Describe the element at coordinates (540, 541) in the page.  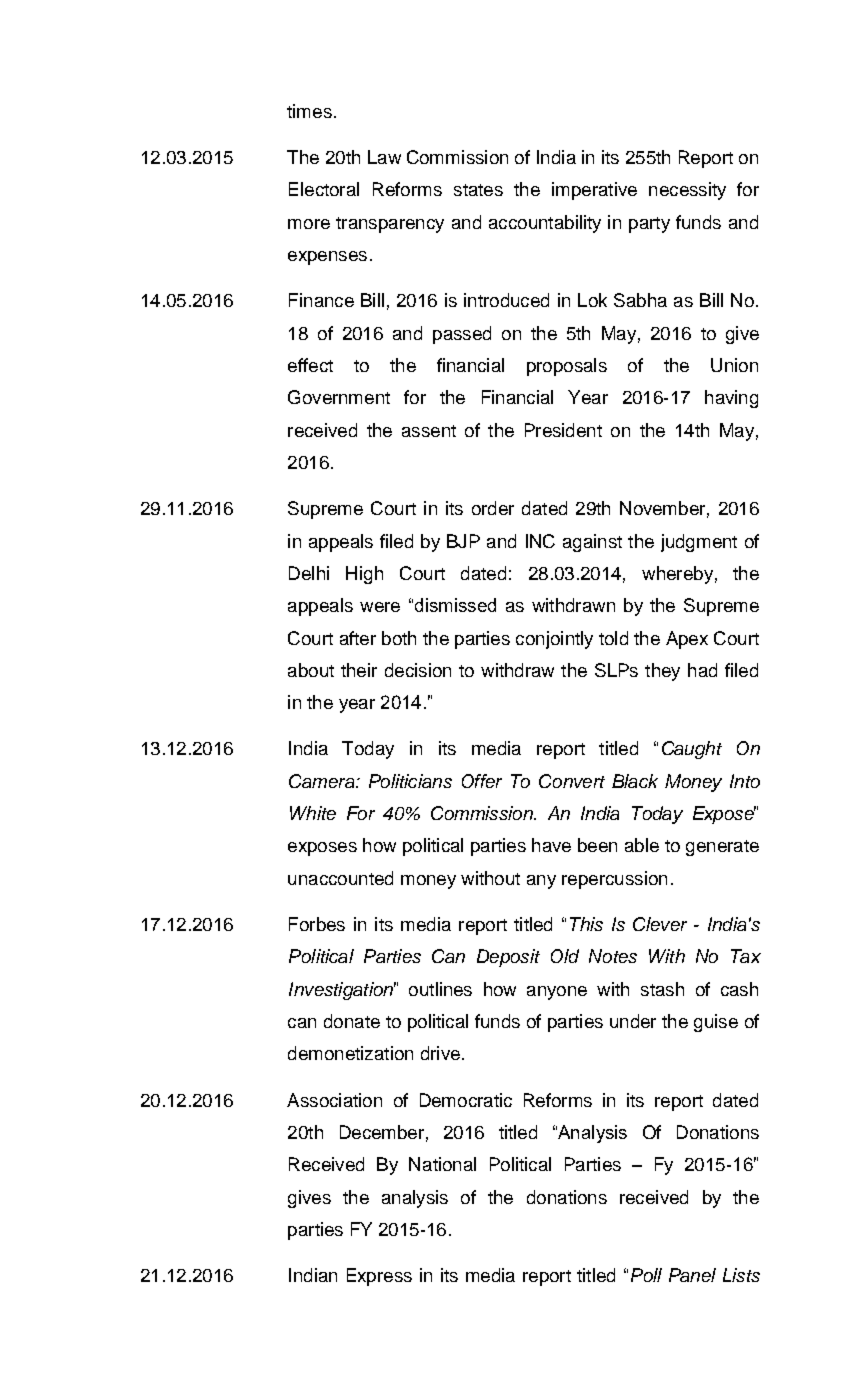
I see `INC` at that location.
